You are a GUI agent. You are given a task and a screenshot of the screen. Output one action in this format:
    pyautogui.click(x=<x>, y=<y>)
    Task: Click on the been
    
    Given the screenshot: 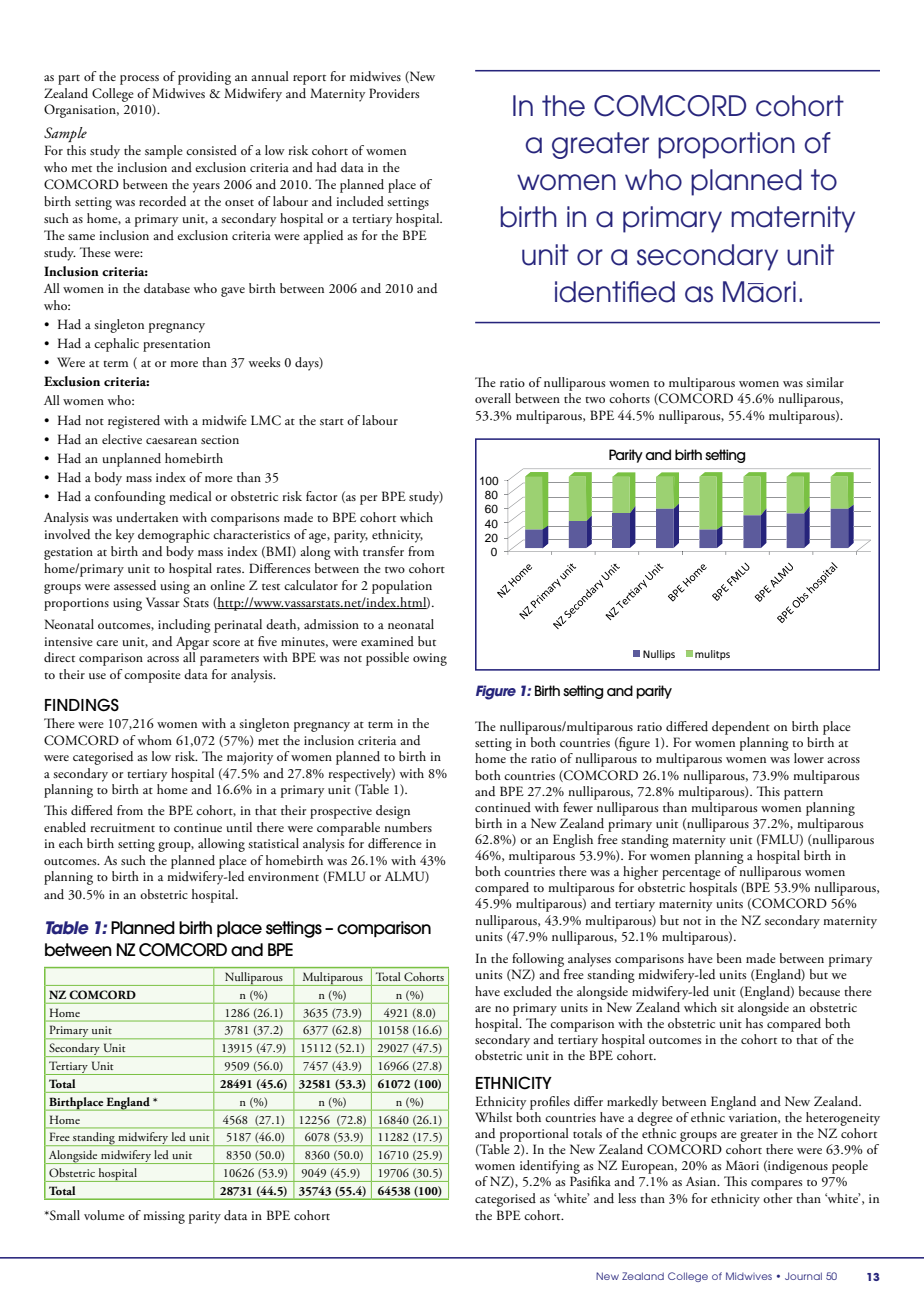 What is the action you would take?
    pyautogui.click(x=729, y=958)
